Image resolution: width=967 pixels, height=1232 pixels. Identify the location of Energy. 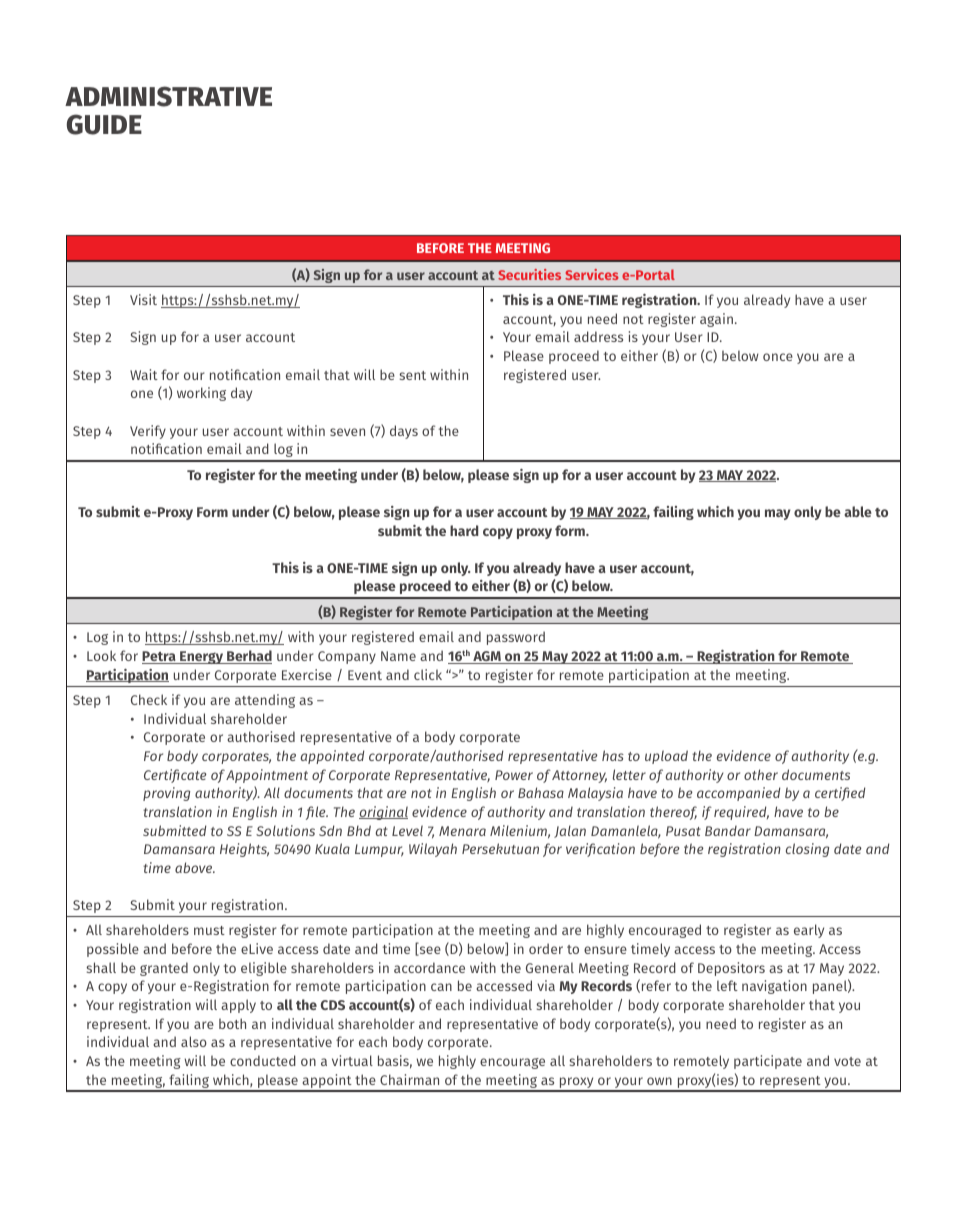
(202, 657).
